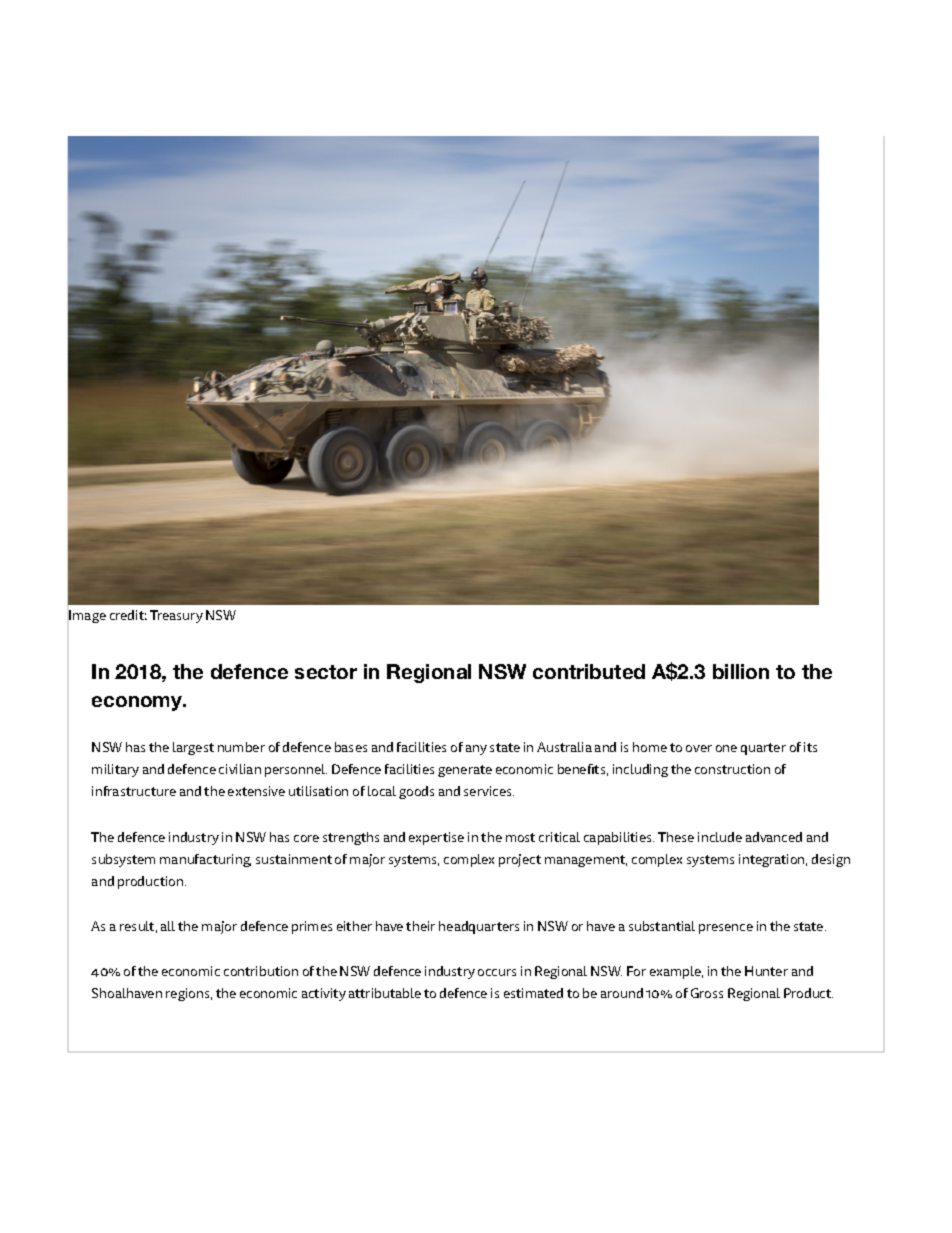 The width and height of the screenshot is (952, 1233). Describe the element at coordinates (176, 616) in the screenshot. I see `Treasury` at that location.
